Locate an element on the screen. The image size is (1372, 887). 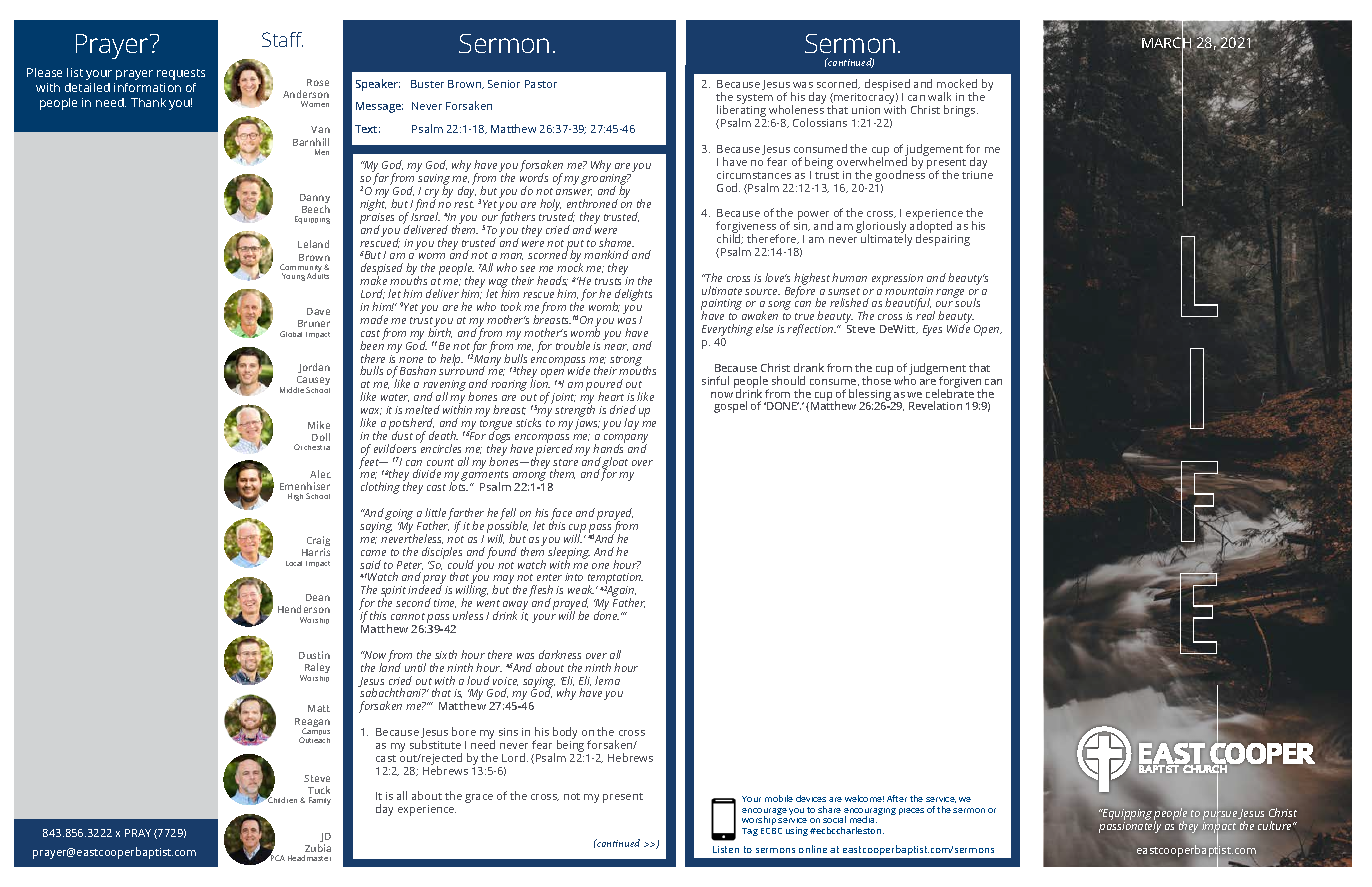
Headmaster is located at coordinates (309, 858).
